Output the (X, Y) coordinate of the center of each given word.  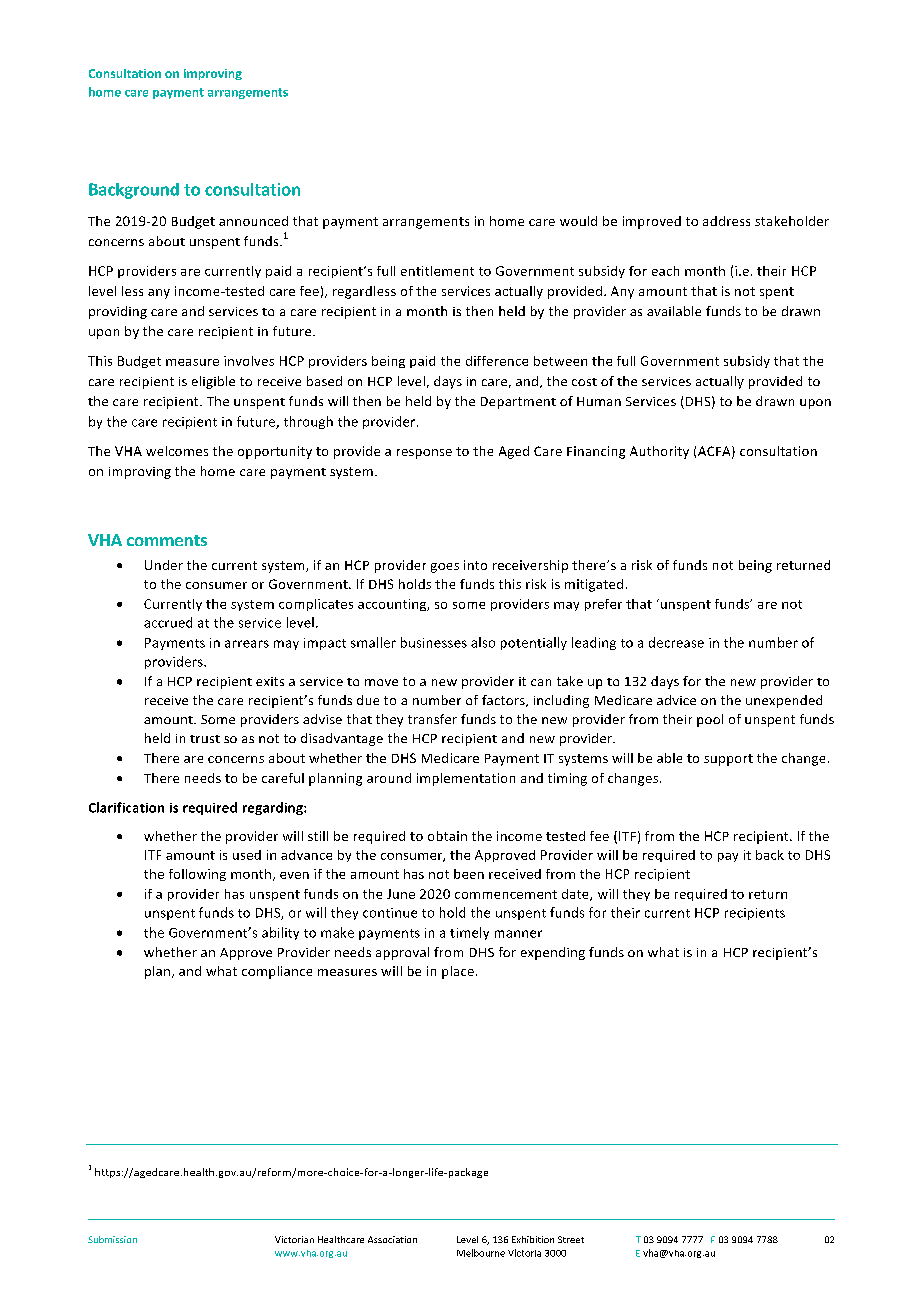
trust (205, 739)
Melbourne (481, 1253)
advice (676, 700)
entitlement (437, 271)
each (665, 271)
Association (392, 1239)
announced (253, 221)
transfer (432, 719)
